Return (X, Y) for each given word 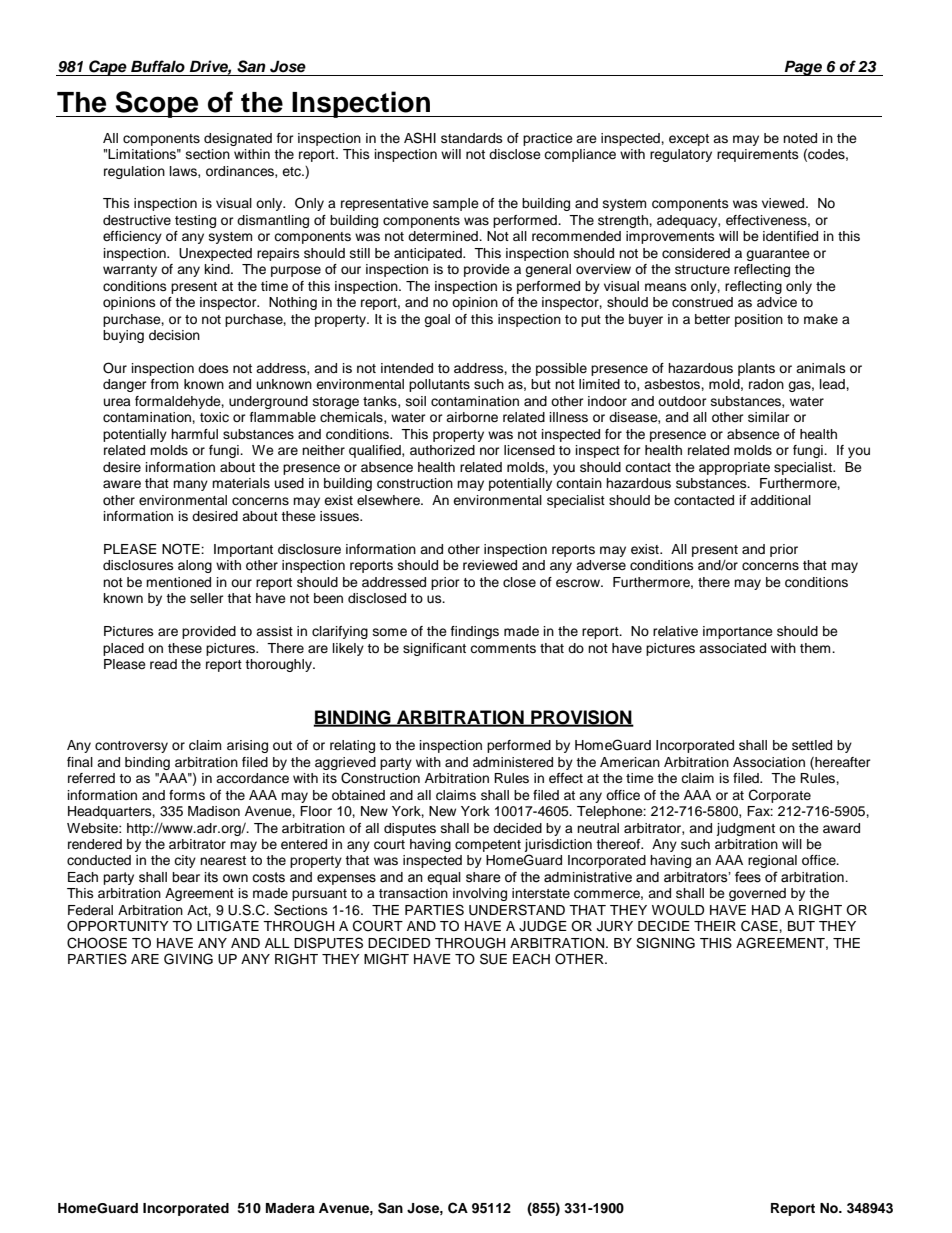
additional (780, 500)
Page (803, 68)
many (190, 485)
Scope (157, 104)
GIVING (188, 959)
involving (480, 894)
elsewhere (389, 500)
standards (472, 138)
